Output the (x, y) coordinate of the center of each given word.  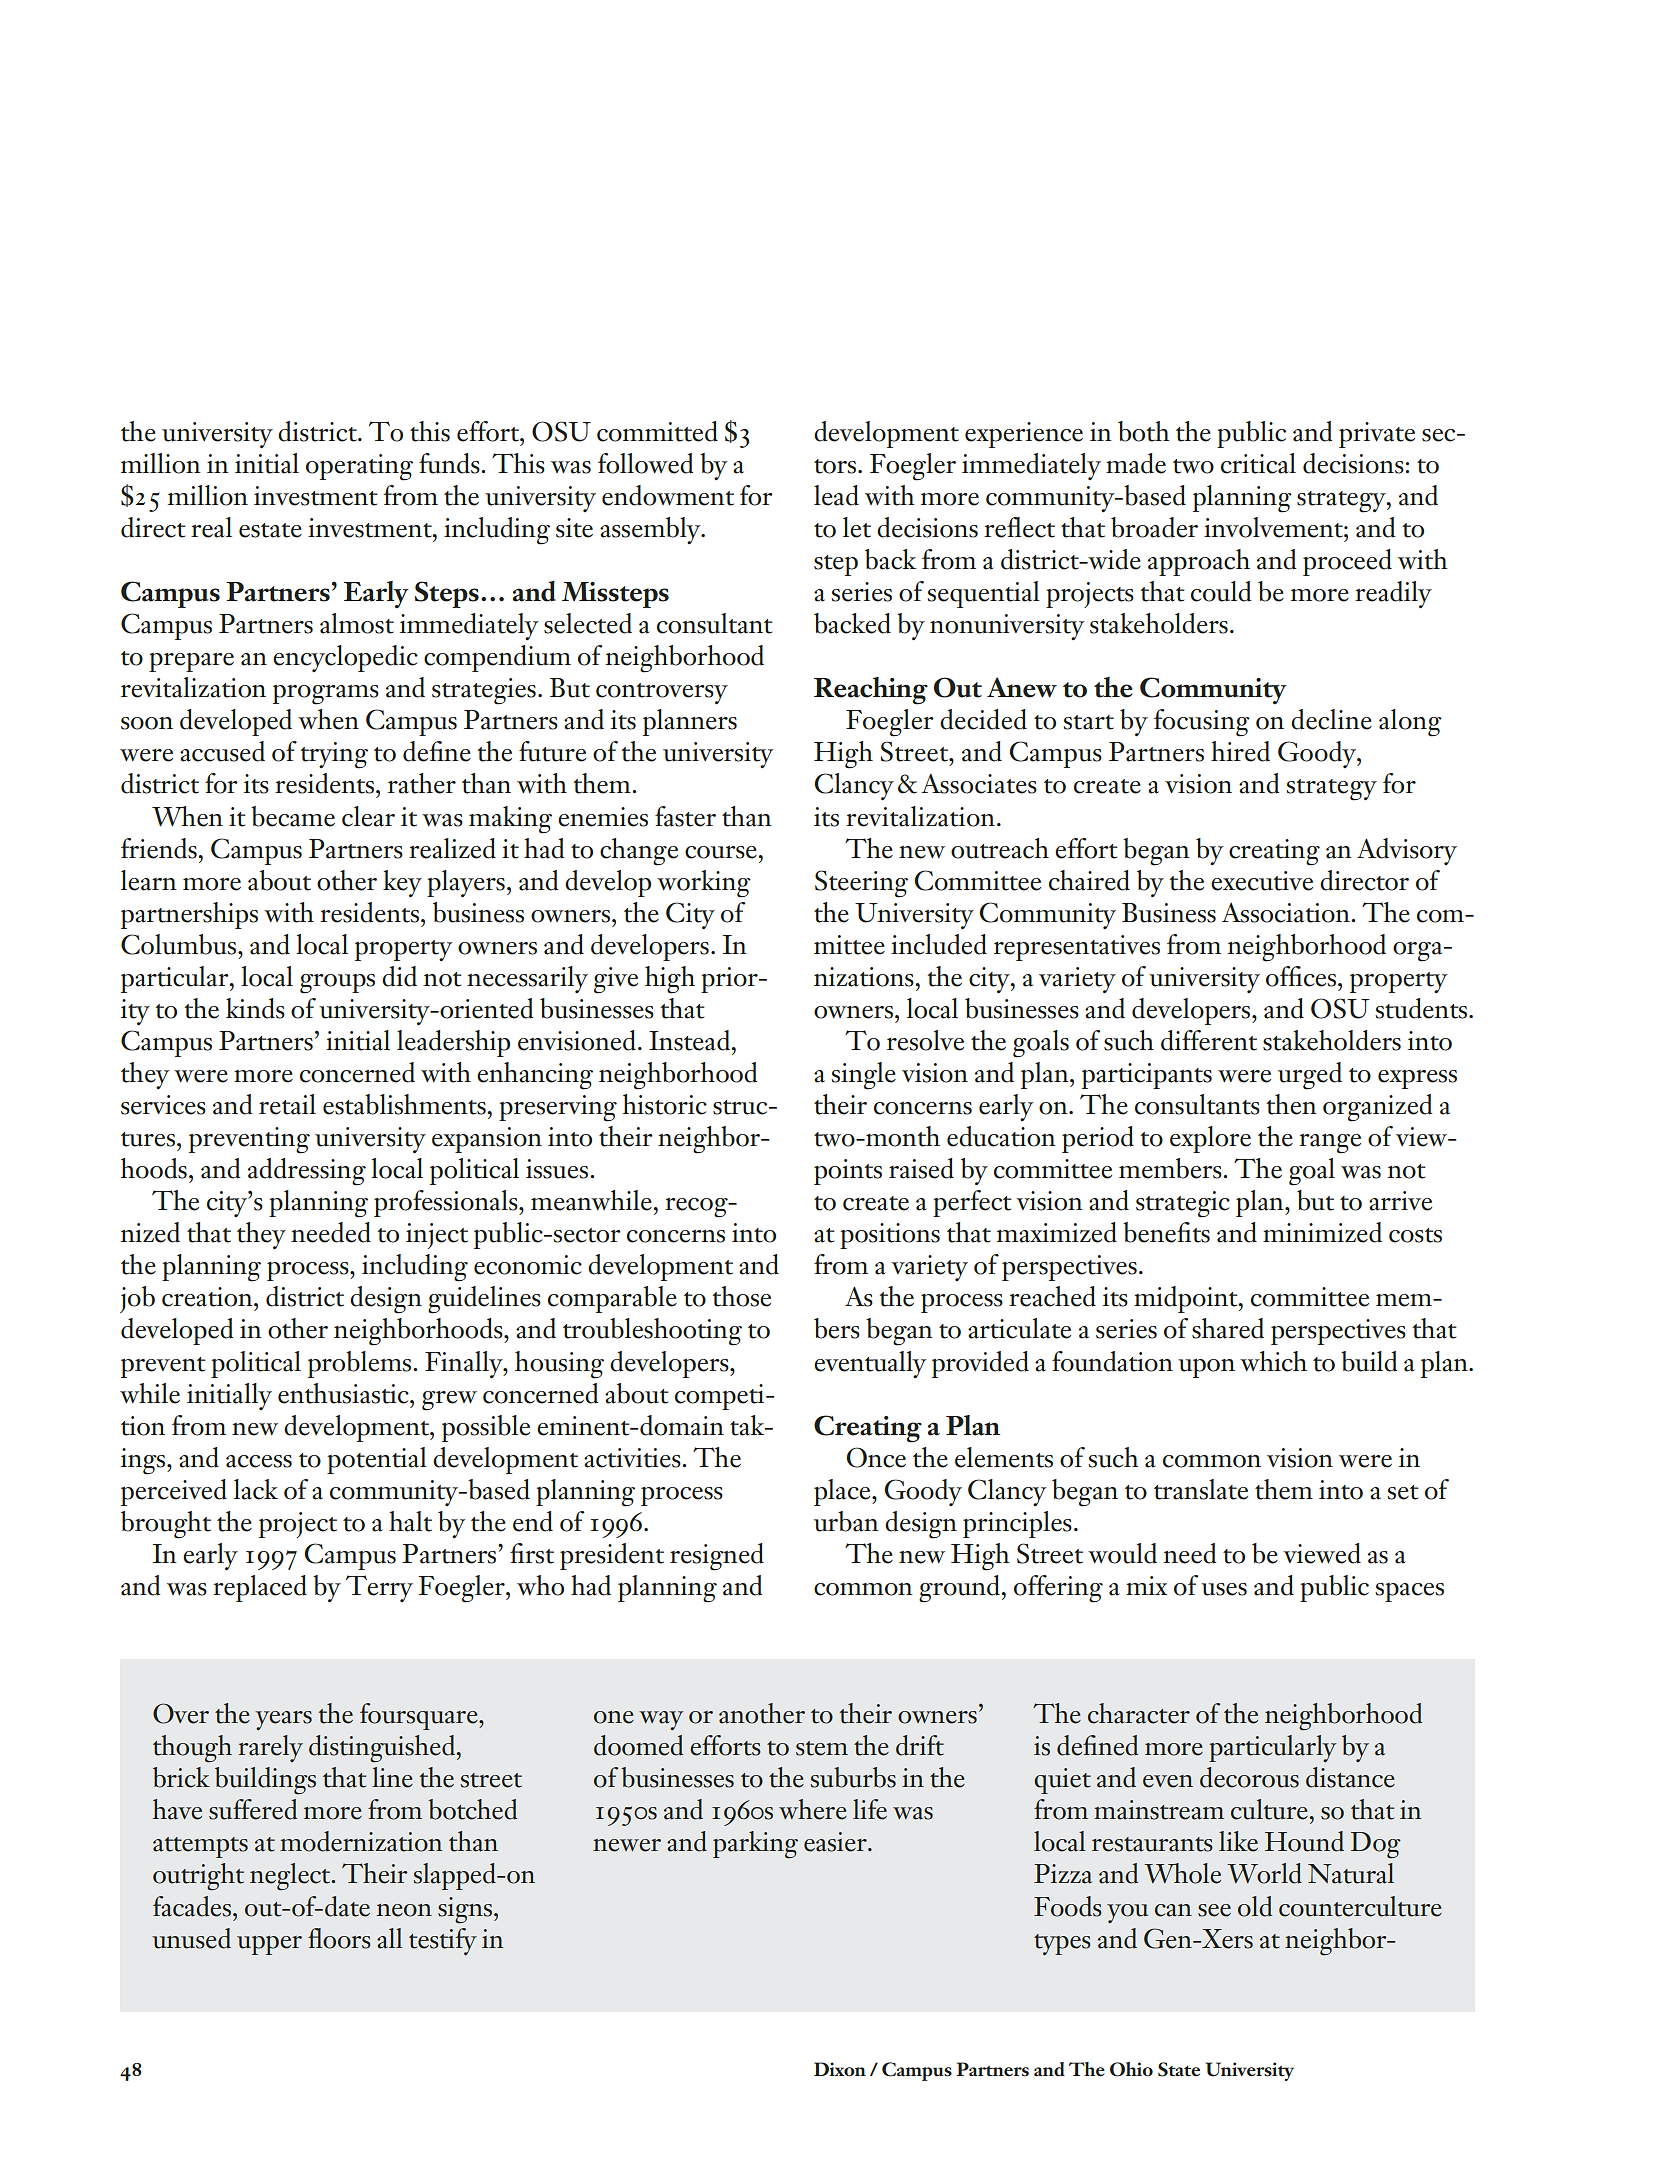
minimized (1322, 1232)
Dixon (840, 2069)
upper (269, 1945)
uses (1224, 1589)
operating (359, 467)
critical (1258, 463)
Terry (379, 1588)
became (293, 816)
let (857, 527)
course (721, 852)
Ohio (1131, 2069)
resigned (717, 1557)
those (741, 1296)
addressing (307, 1172)
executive (1262, 881)
